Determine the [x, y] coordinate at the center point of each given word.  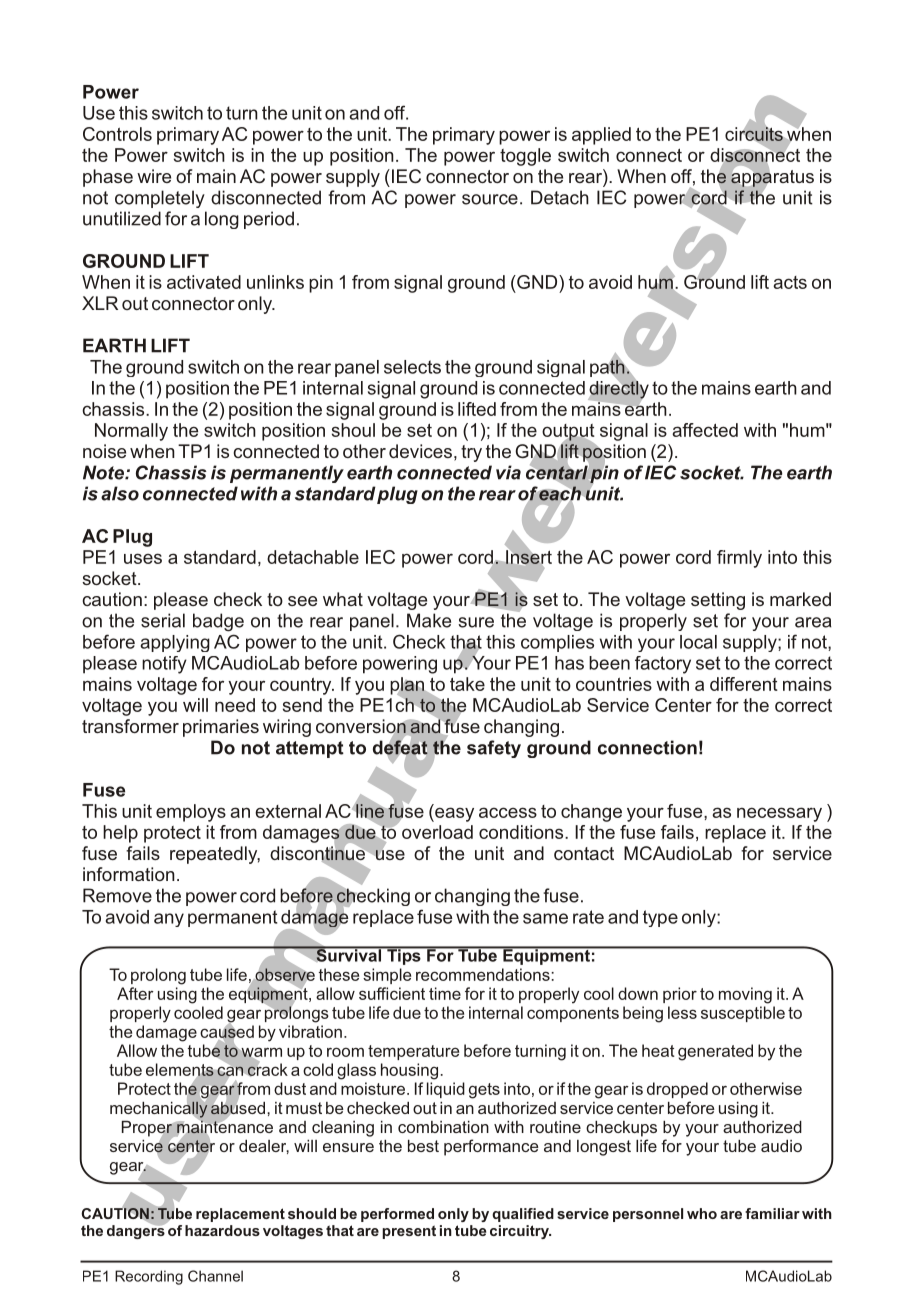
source [490, 199]
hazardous [222, 1230]
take [467, 684]
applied [601, 136]
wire [154, 176]
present [409, 1232]
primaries [221, 728]
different [744, 684]
